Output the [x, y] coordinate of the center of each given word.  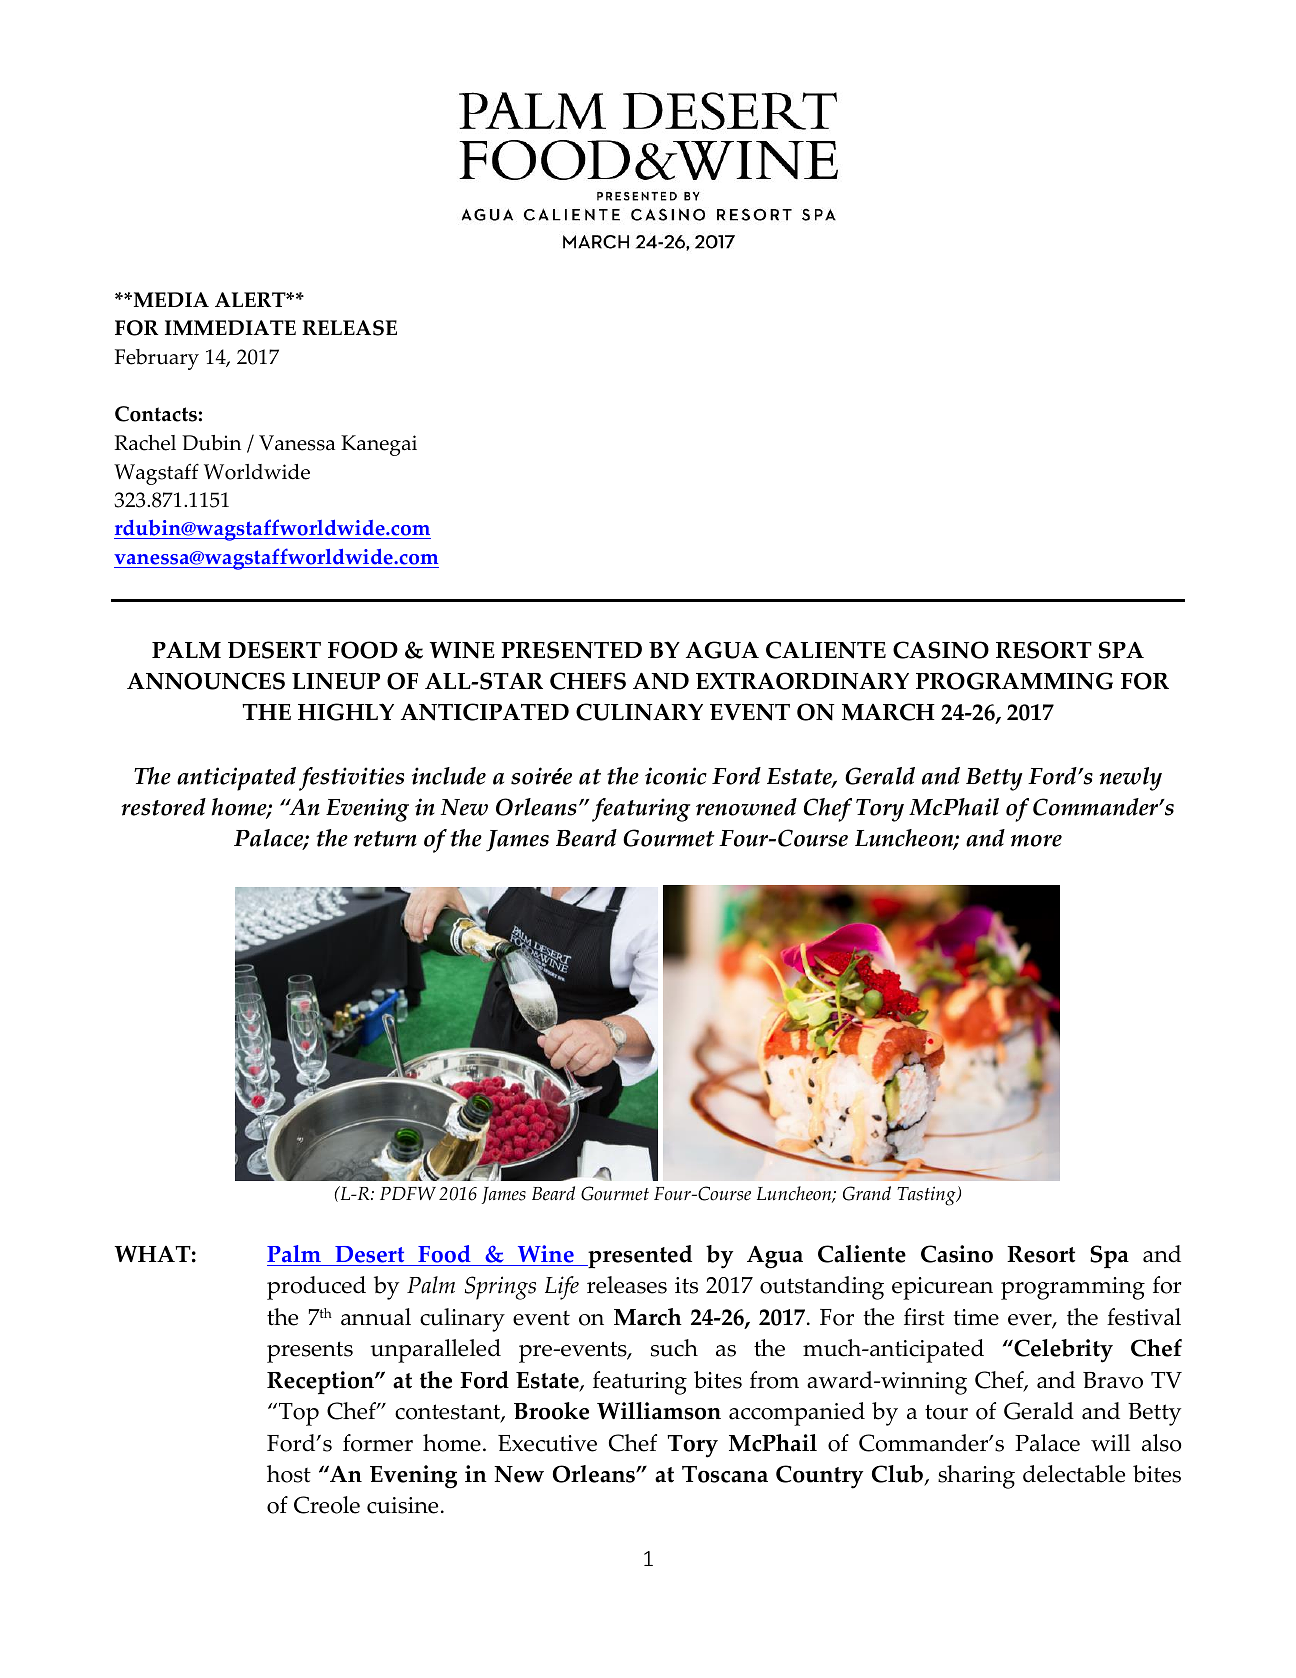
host [289, 1474]
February [157, 359]
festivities [351, 779]
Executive [547, 1443]
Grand [867, 1193]
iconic [676, 776]
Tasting [927, 1196]
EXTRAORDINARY [802, 681]
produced [316, 1288]
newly [1131, 779]
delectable [1074, 1474]
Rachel [145, 443]
